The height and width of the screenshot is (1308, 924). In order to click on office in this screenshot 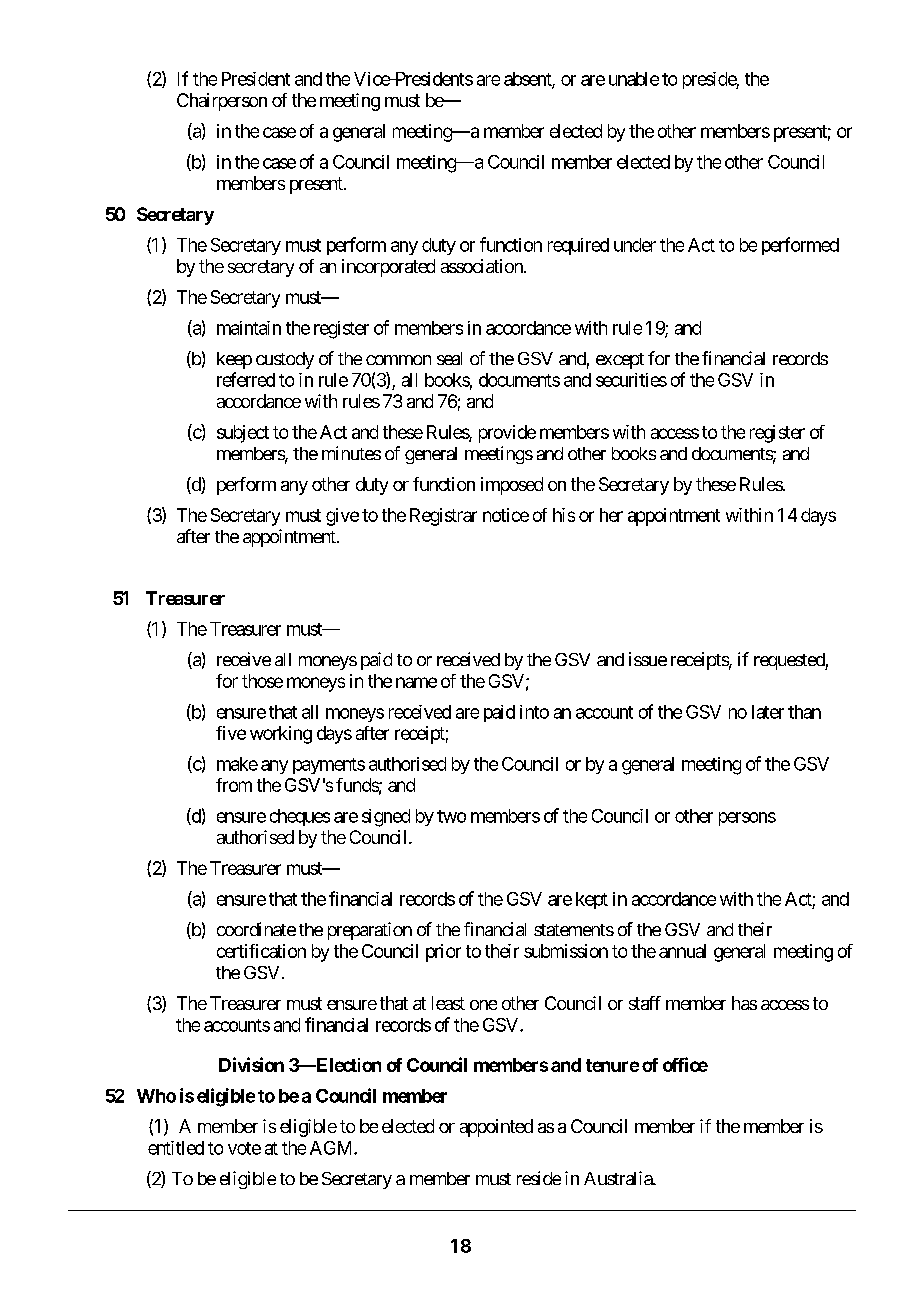, I will do `click(685, 1064)`.
